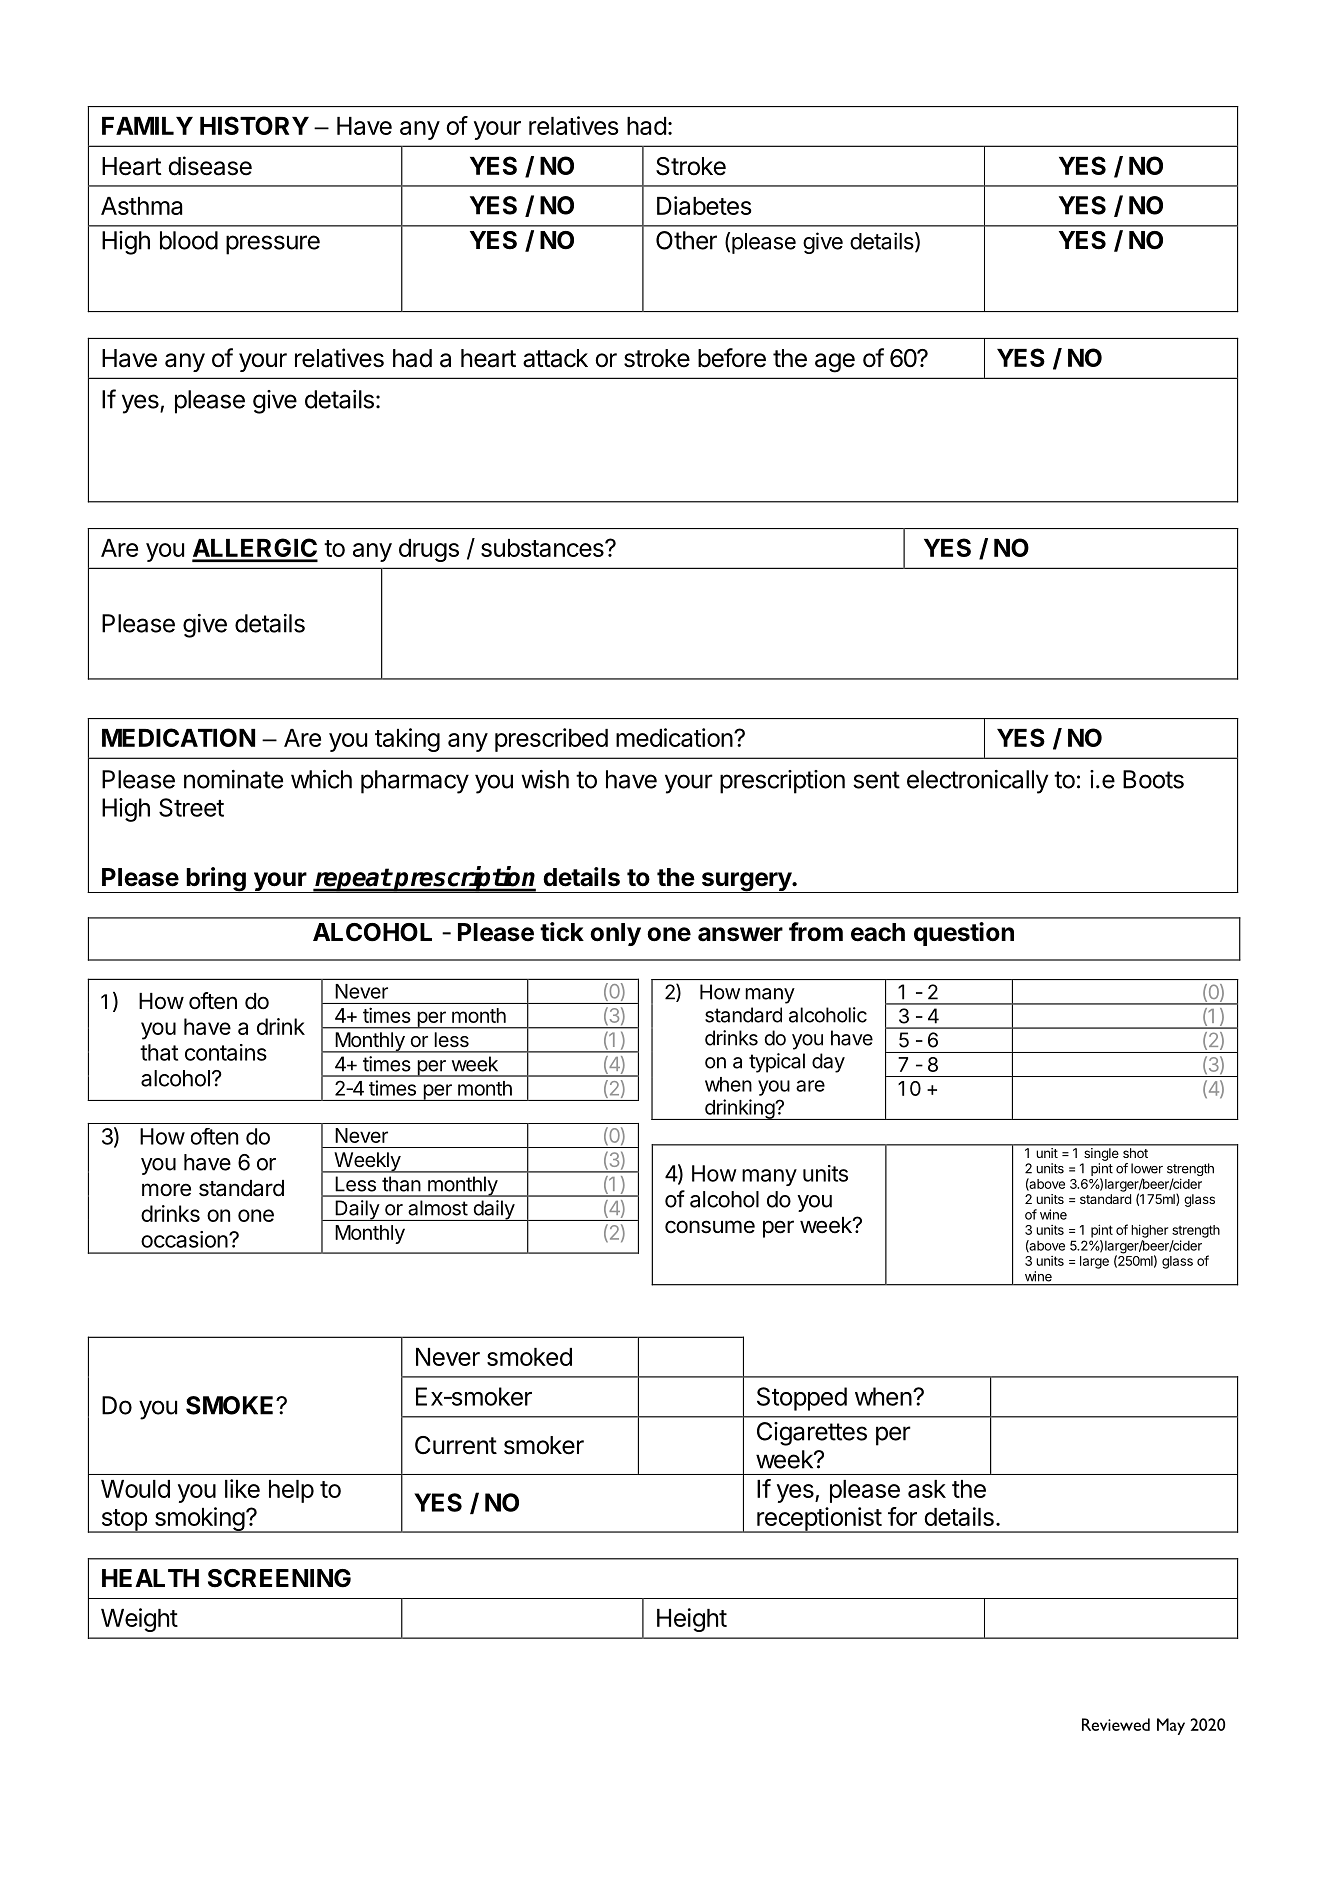 The width and height of the document is (1329, 1879). What do you see at coordinates (429, 550) in the document?
I see `drugs` at bounding box center [429, 550].
